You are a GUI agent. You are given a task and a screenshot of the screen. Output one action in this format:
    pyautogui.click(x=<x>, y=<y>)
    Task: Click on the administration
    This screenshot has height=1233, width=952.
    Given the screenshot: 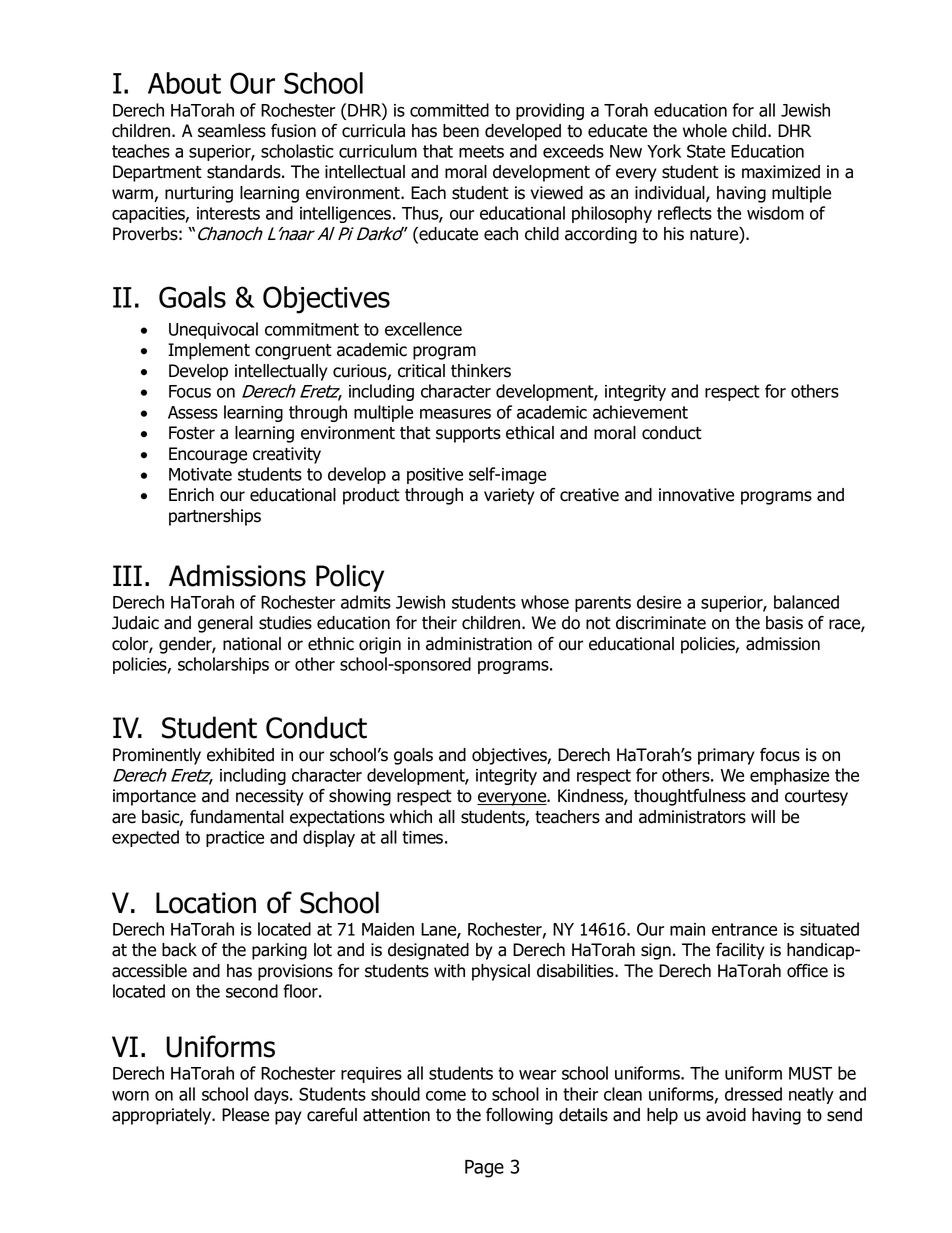 What is the action you would take?
    pyautogui.click(x=479, y=644)
